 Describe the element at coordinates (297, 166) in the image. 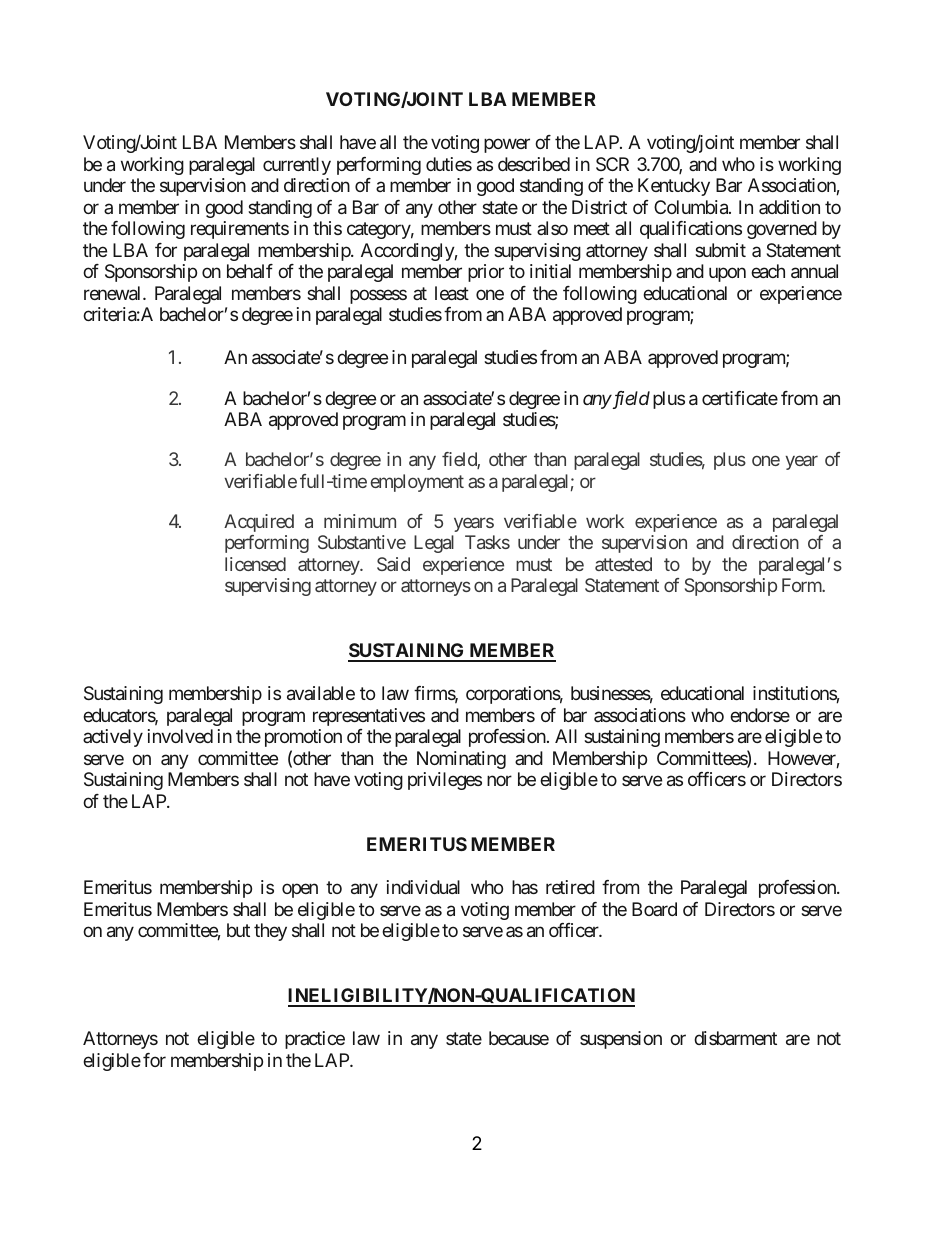

I see `currently` at that location.
